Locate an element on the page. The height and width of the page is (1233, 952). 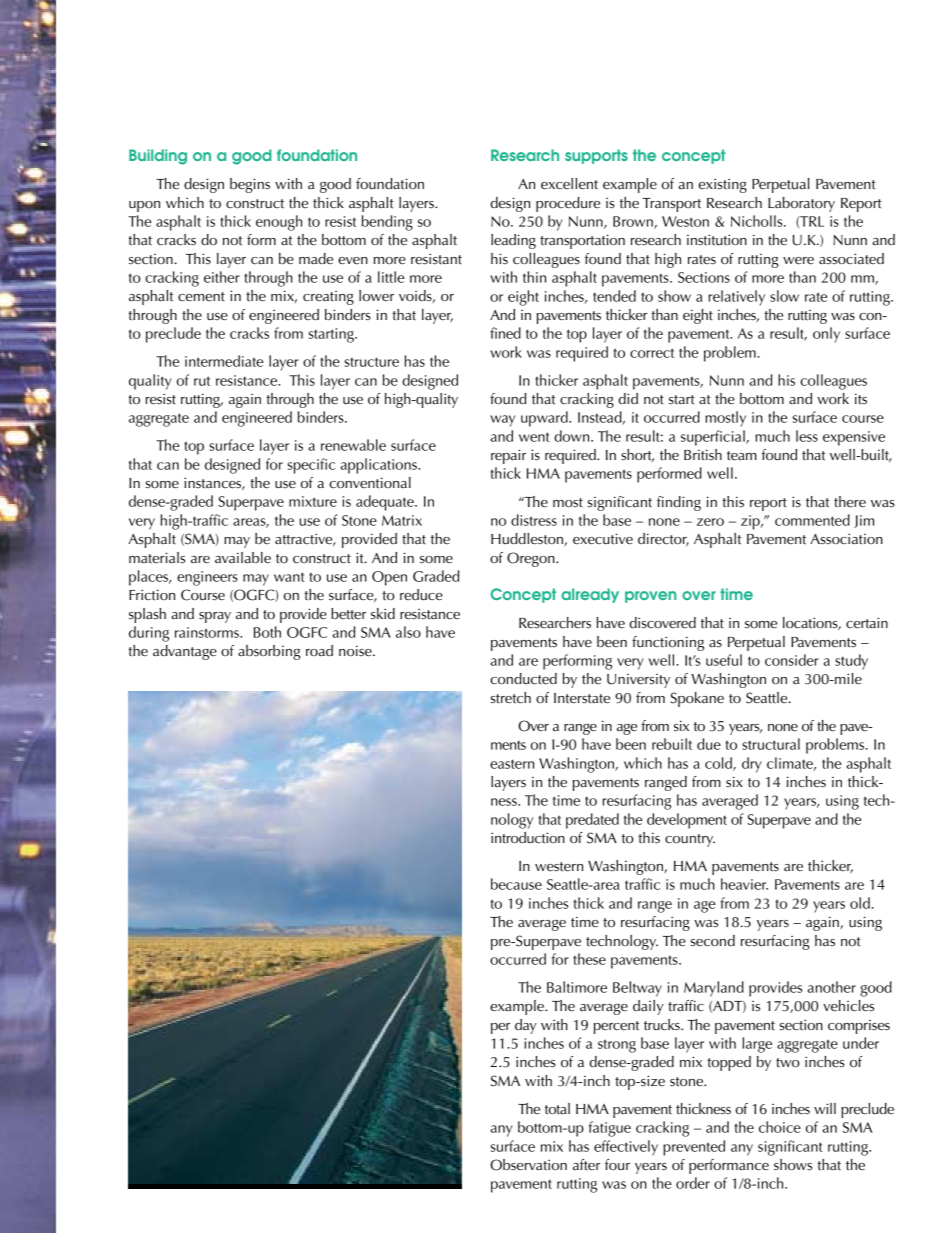
choice is located at coordinates (780, 1127).
